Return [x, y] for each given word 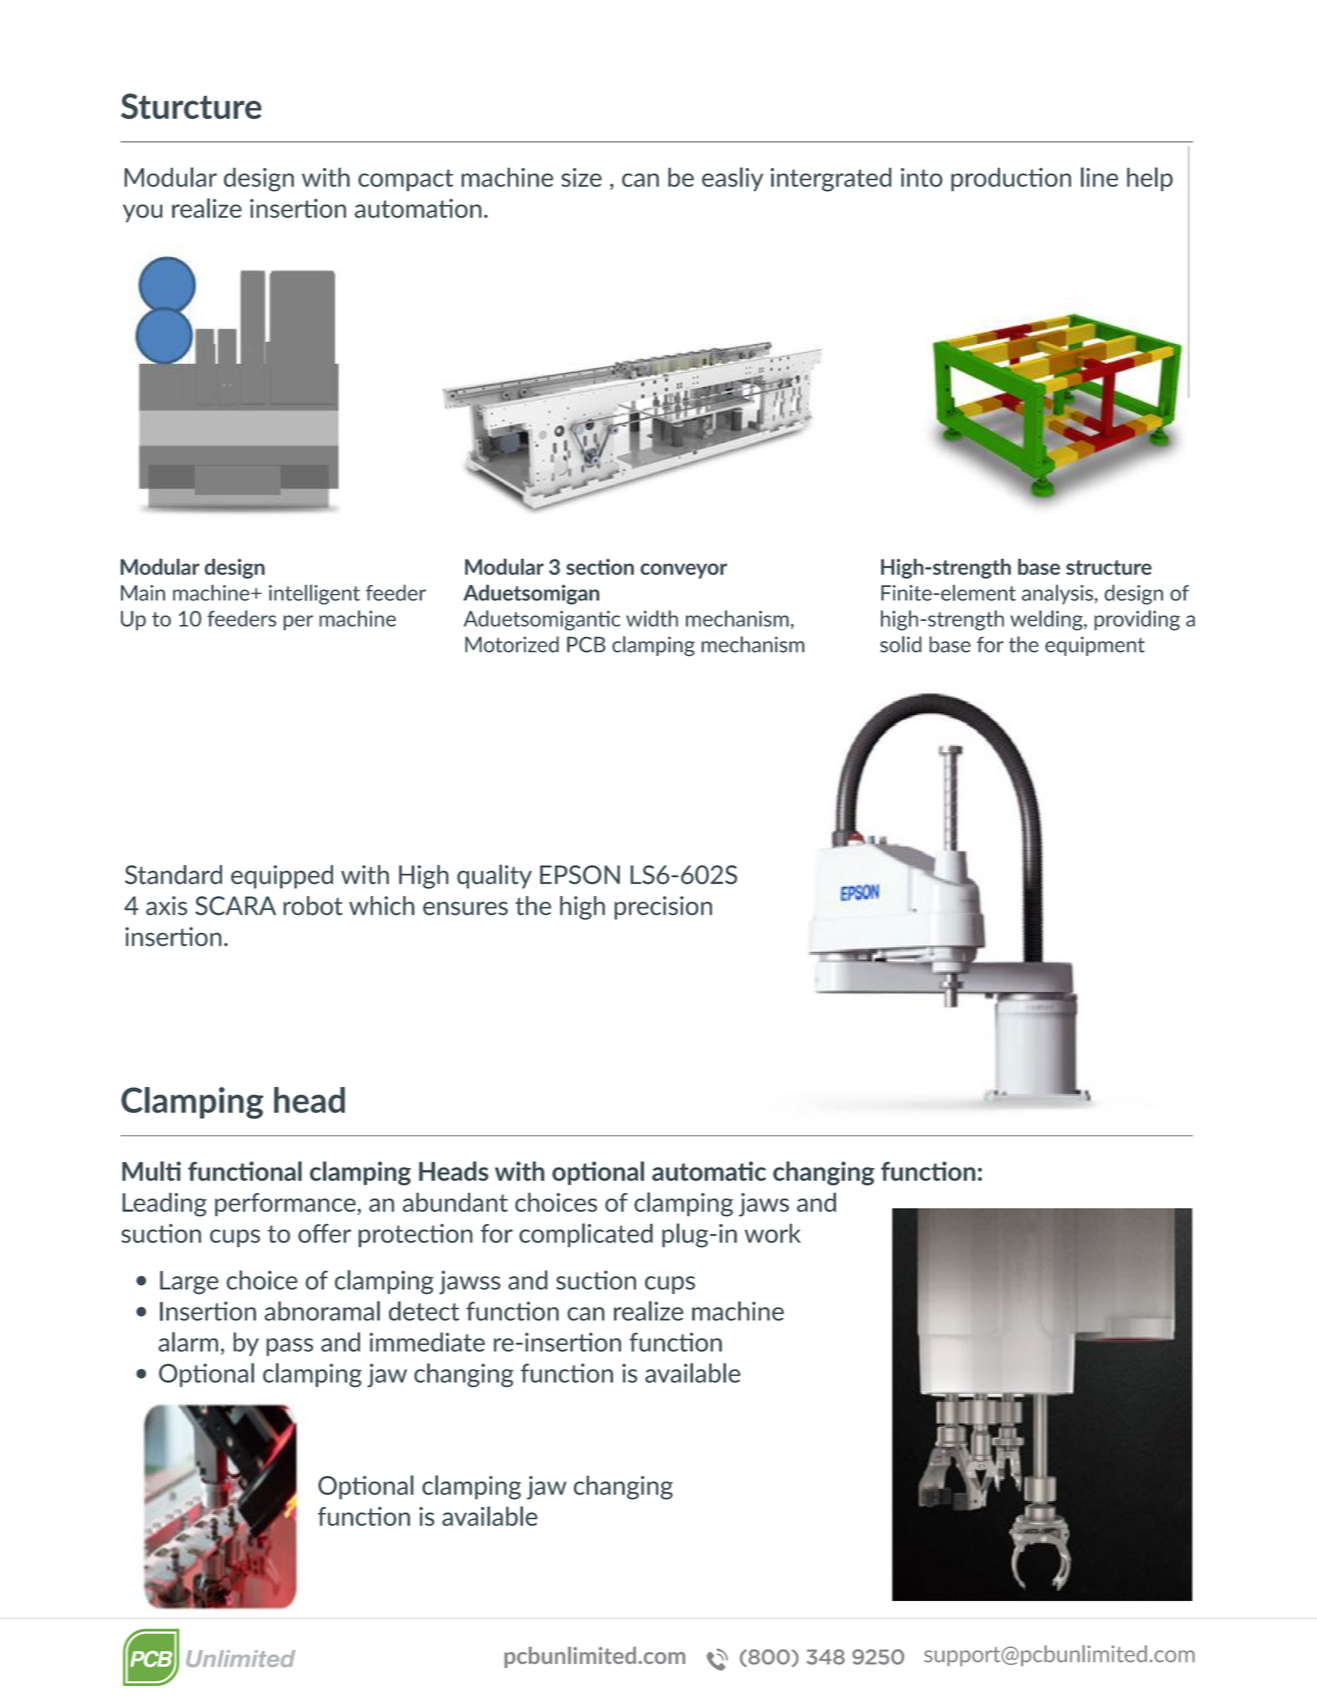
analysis [1057, 594]
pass [290, 1347]
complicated [586, 1235]
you [143, 213]
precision [663, 908]
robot [313, 906]
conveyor [683, 571]
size [581, 177]
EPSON [580, 875]
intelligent [314, 595]
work [773, 1233]
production [1011, 179]
